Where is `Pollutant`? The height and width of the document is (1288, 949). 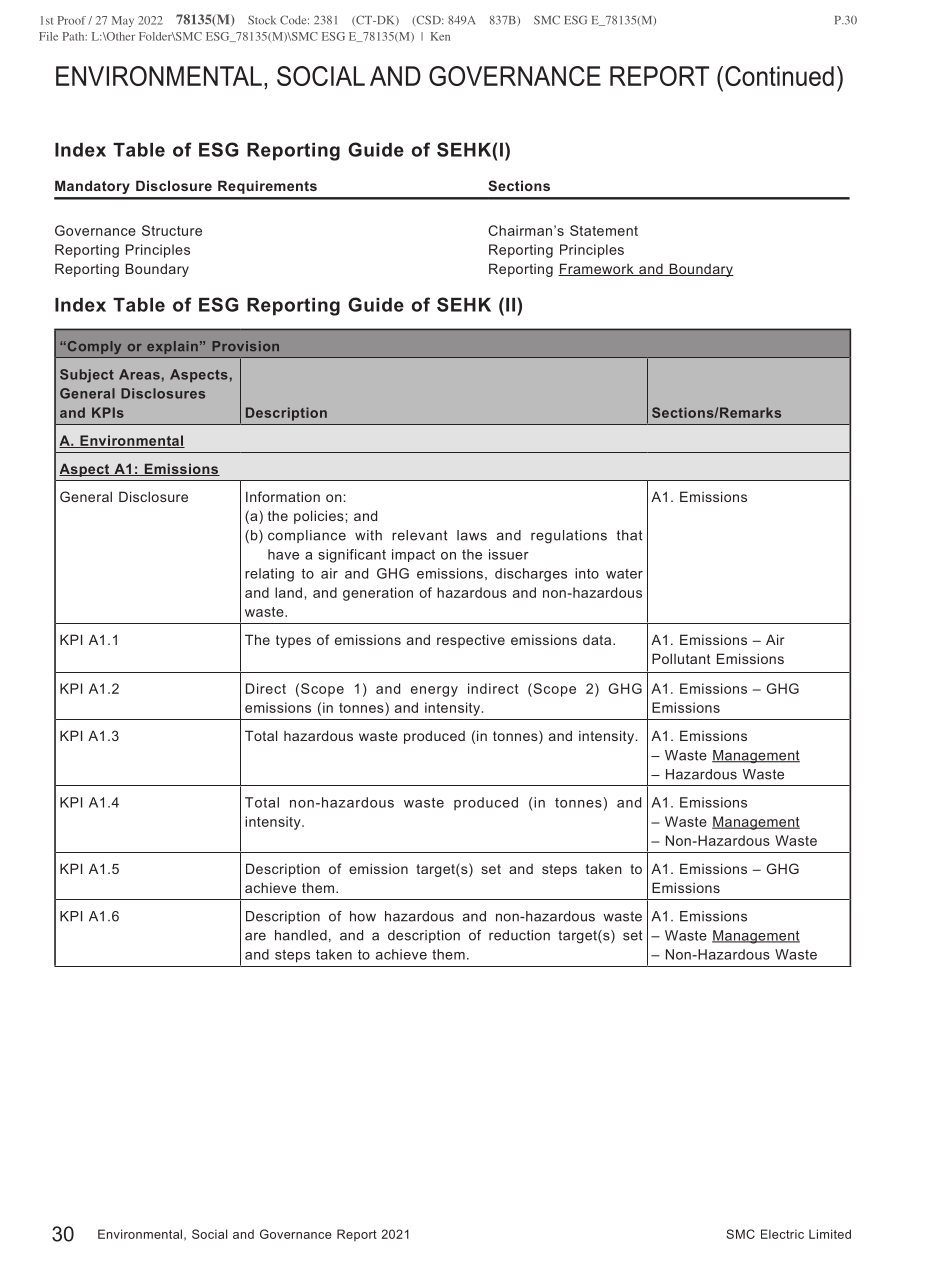
Pollutant is located at coordinates (681, 658).
